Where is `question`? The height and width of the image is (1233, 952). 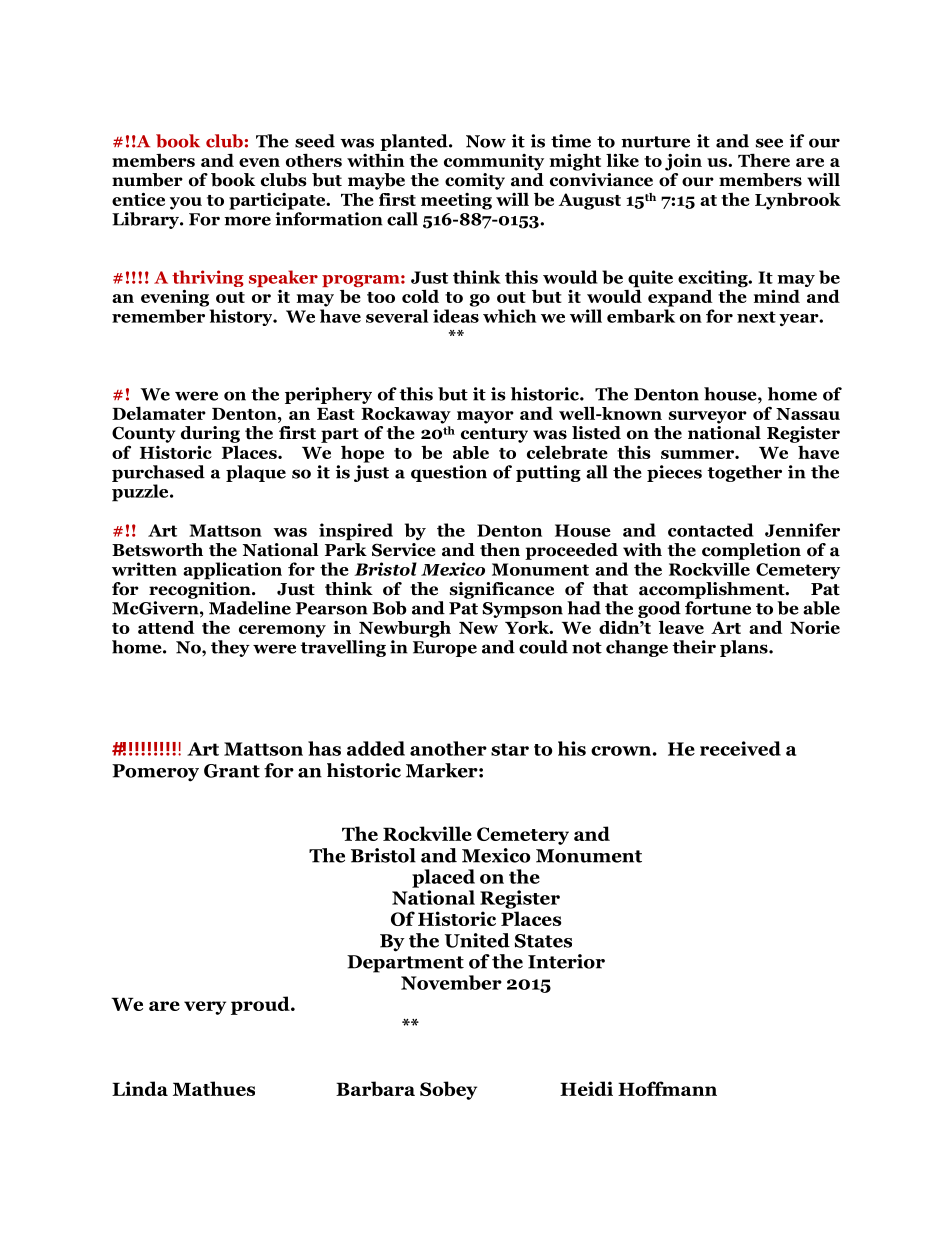 question is located at coordinates (449, 473).
